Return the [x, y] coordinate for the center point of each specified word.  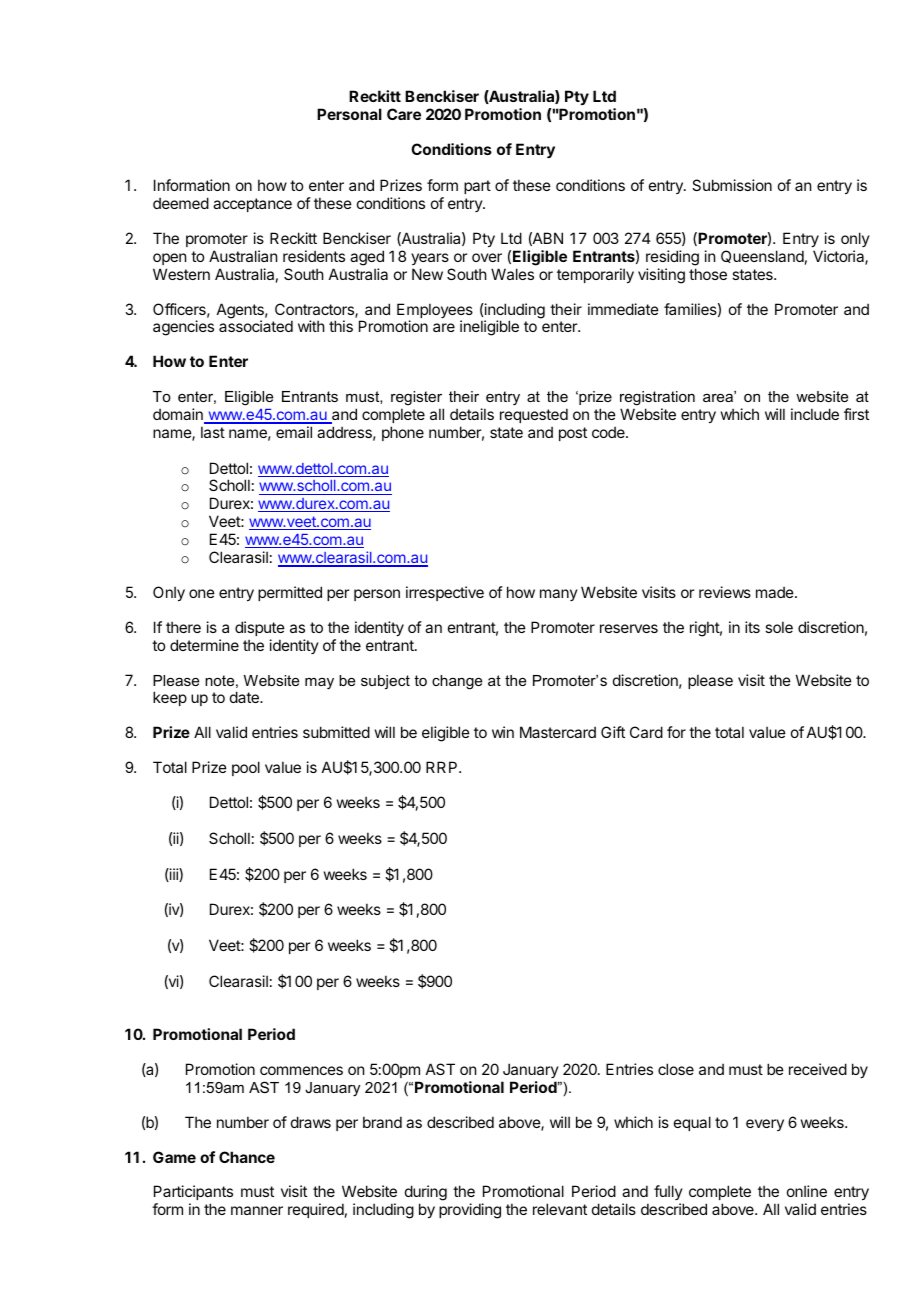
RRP [443, 767]
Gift [613, 732]
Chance [247, 1157]
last [213, 432]
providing [470, 1211]
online [807, 1191]
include [815, 414]
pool [246, 768]
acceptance [252, 205]
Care [404, 114]
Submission [732, 185]
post [573, 434]
